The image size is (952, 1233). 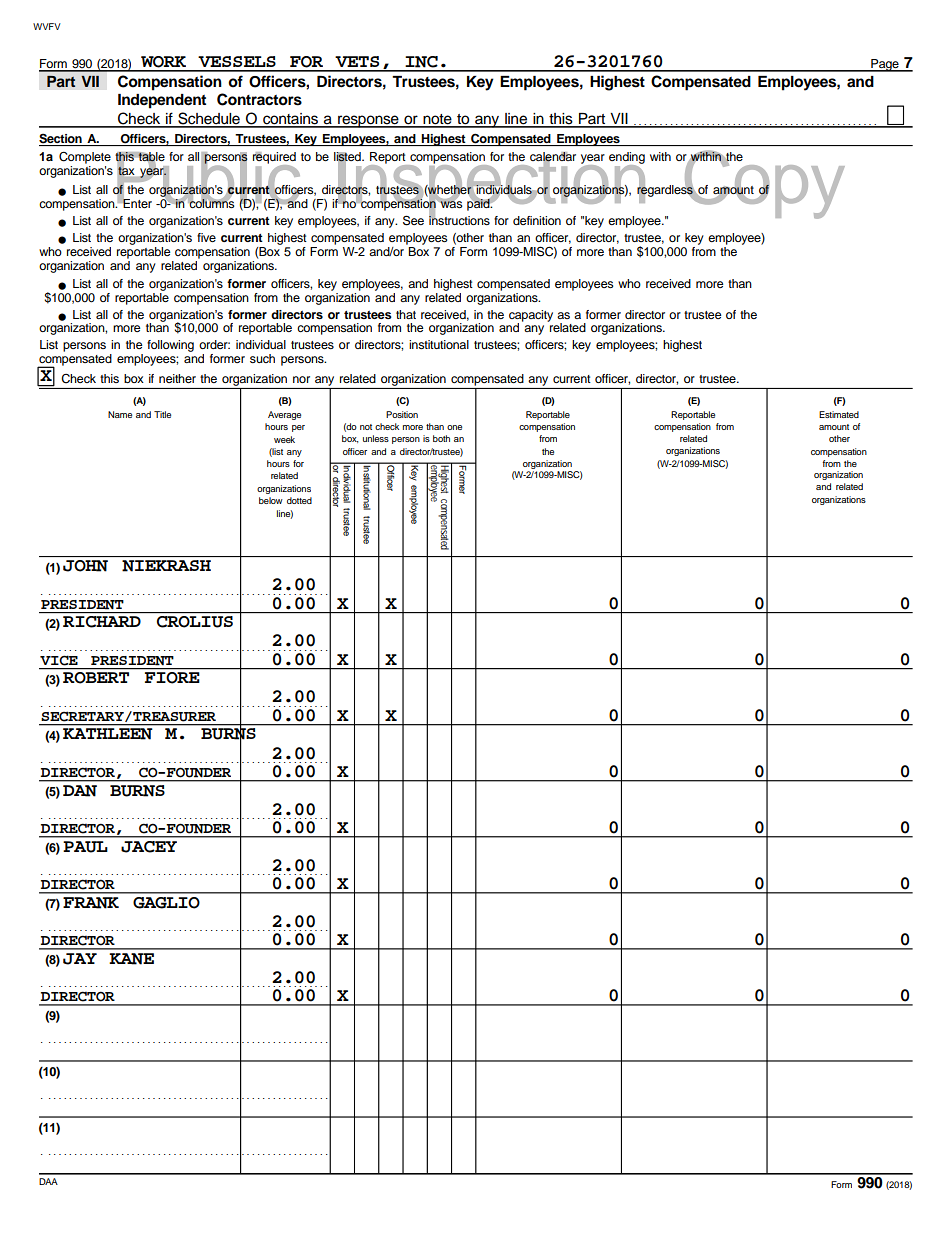 I want to click on Page, so click(x=885, y=65).
